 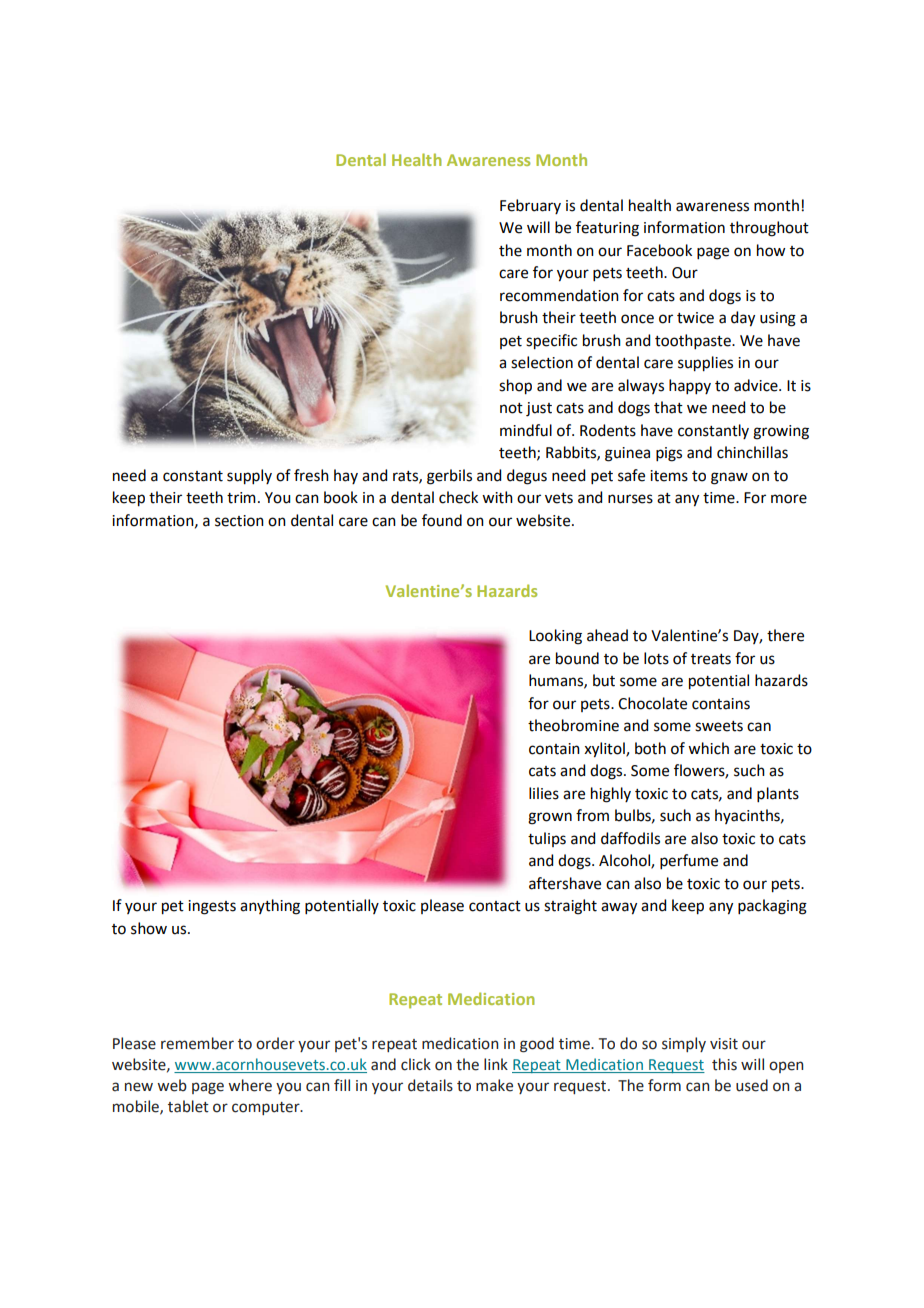 What do you see at coordinates (239, 521) in the screenshot?
I see `section` at bounding box center [239, 521].
